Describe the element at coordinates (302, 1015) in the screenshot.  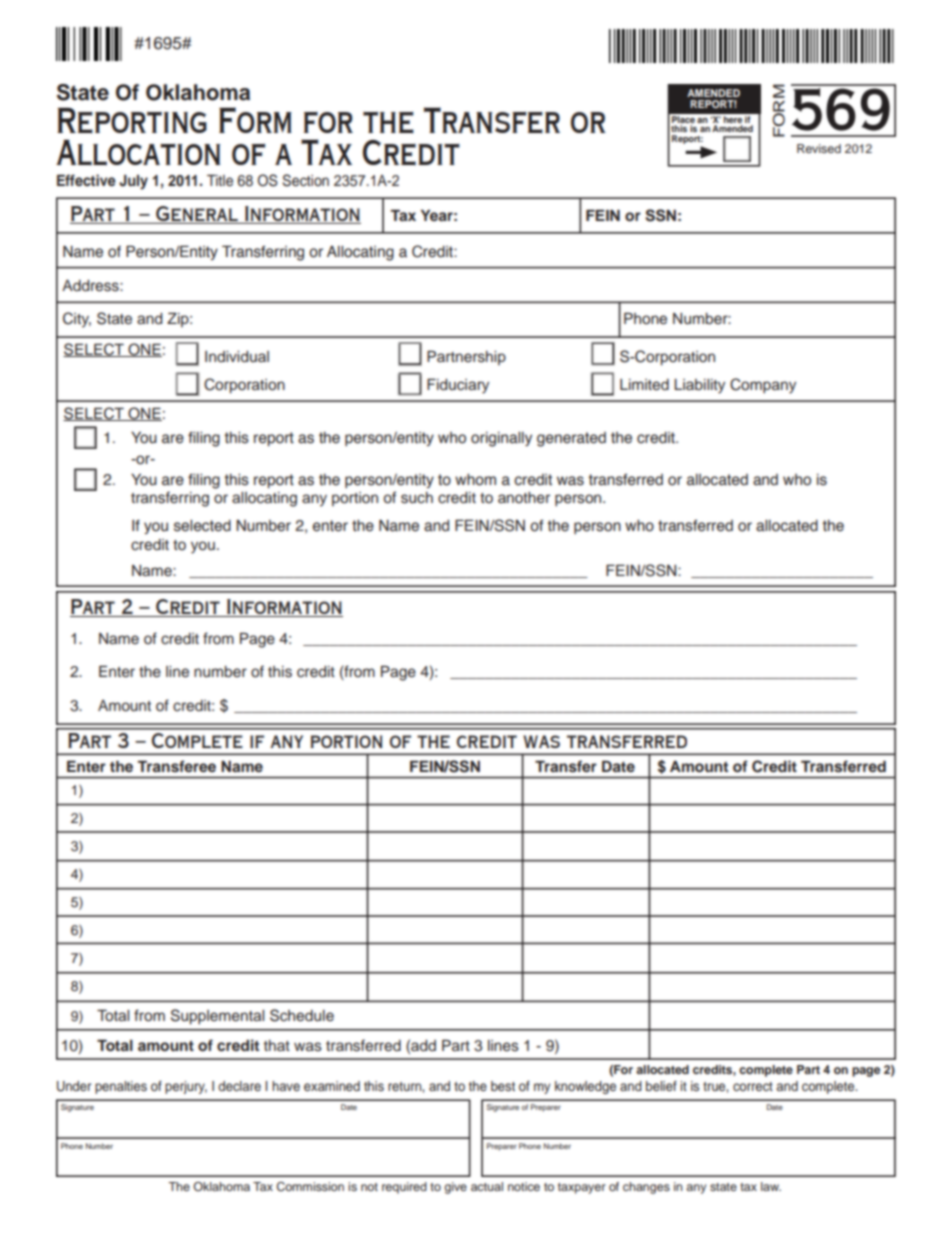
I see `Schedule` at that location.
